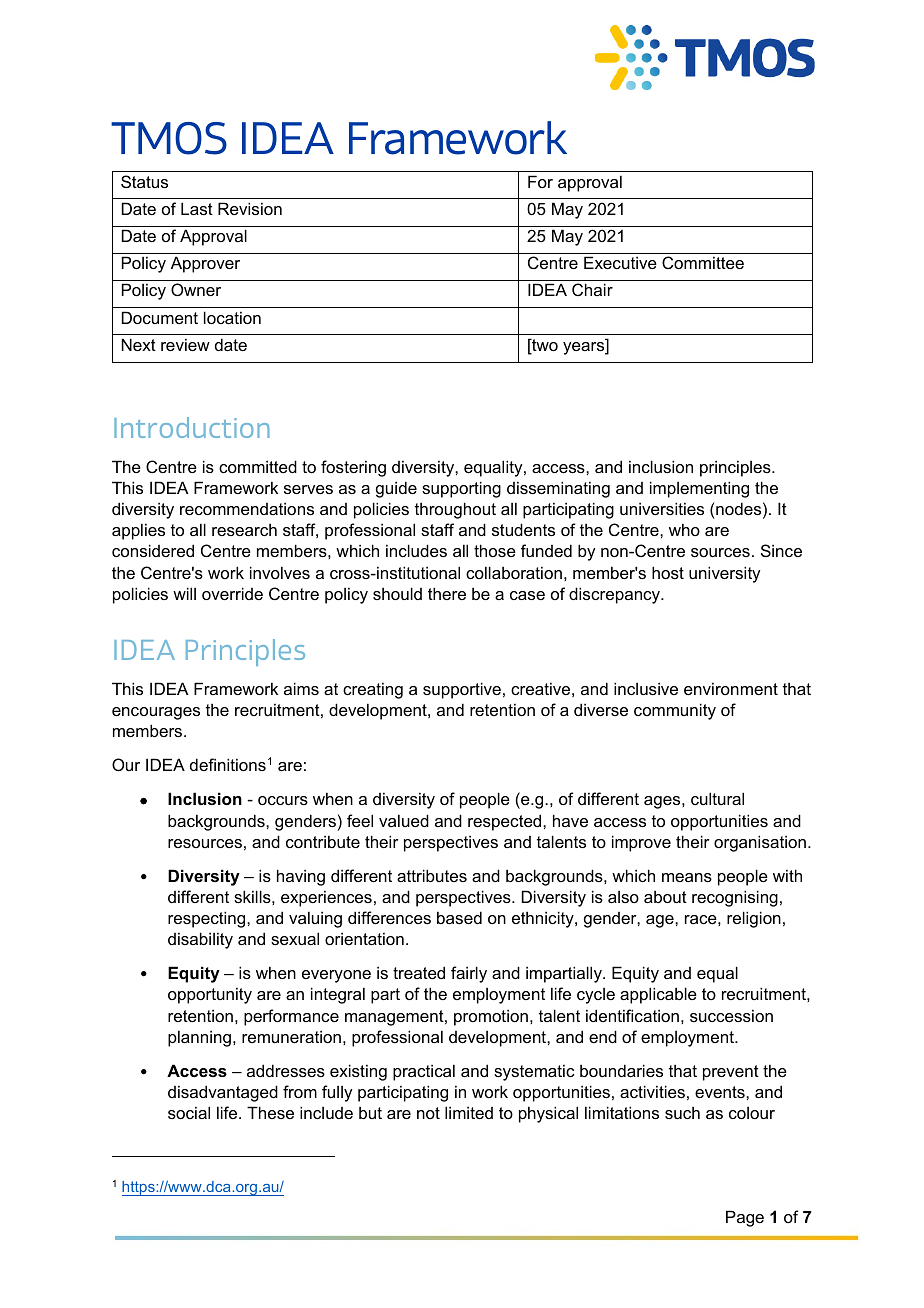 The width and height of the page is (924, 1308). I want to click on Chair, so click(592, 289).
